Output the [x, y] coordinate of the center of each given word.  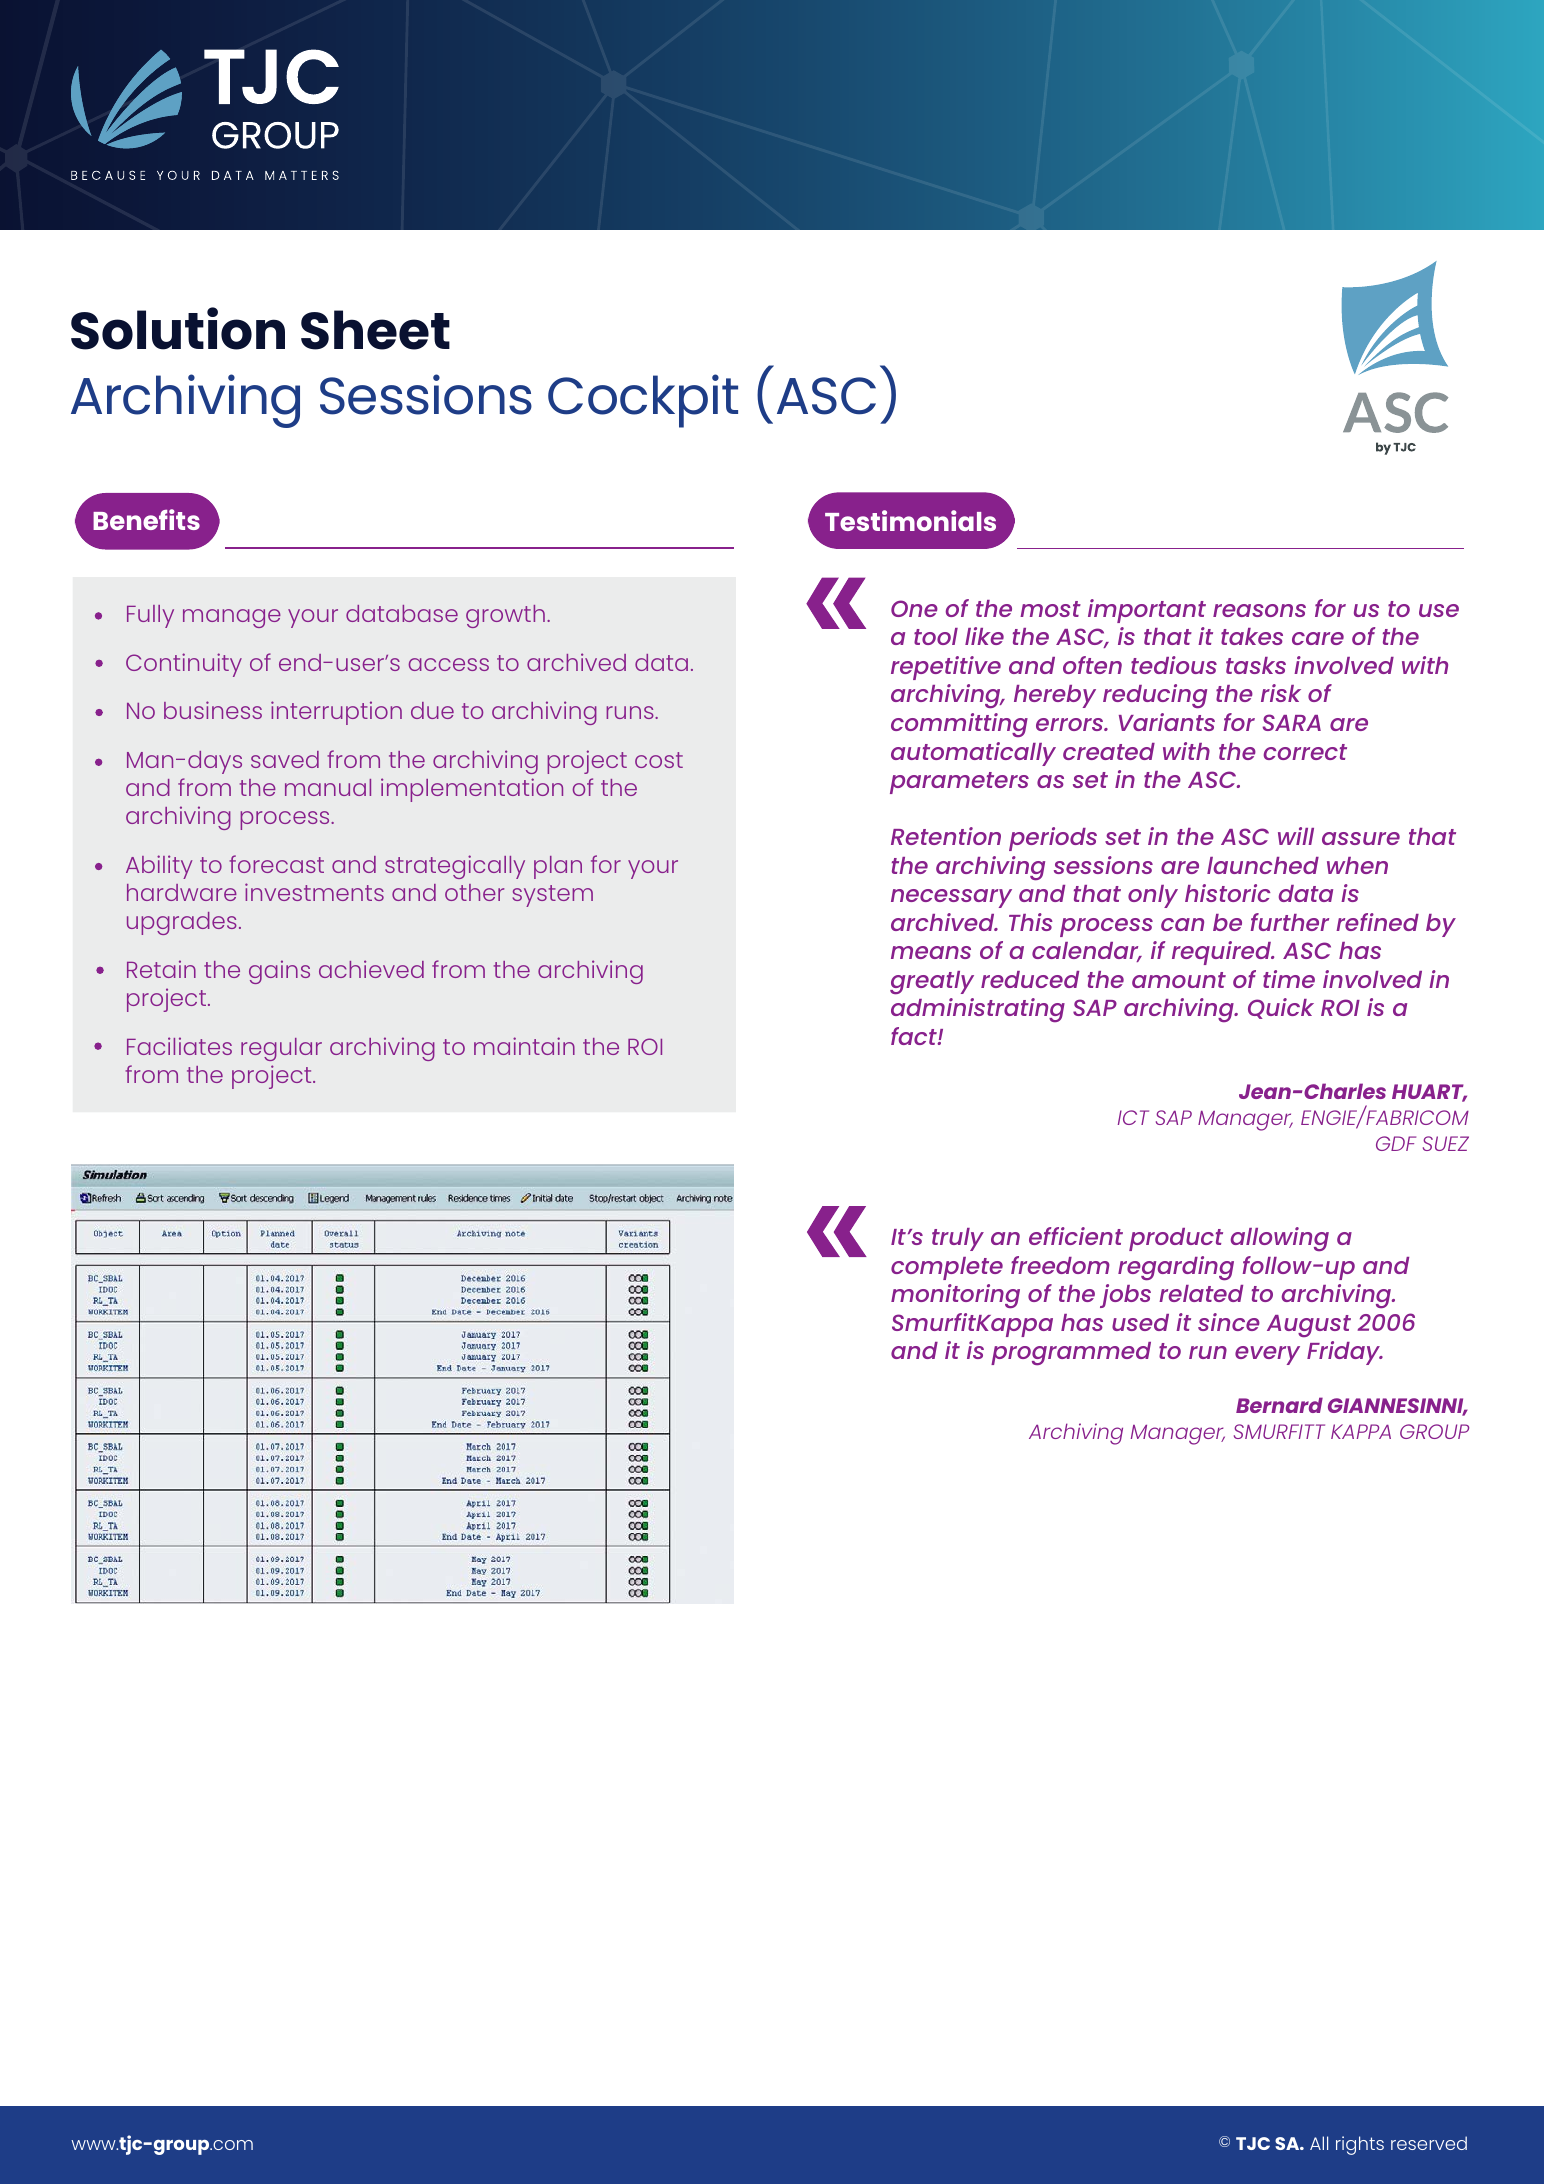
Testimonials [910, 520]
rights [1360, 2145]
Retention [946, 836]
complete [947, 1268]
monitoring [955, 1296]
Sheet [375, 330]
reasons [1259, 610]
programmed [1071, 1353]
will [1296, 836]
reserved [1429, 2143]
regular [281, 1049]
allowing [1280, 1239]
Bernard [1279, 1405]
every [1267, 1355]
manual [328, 787]
